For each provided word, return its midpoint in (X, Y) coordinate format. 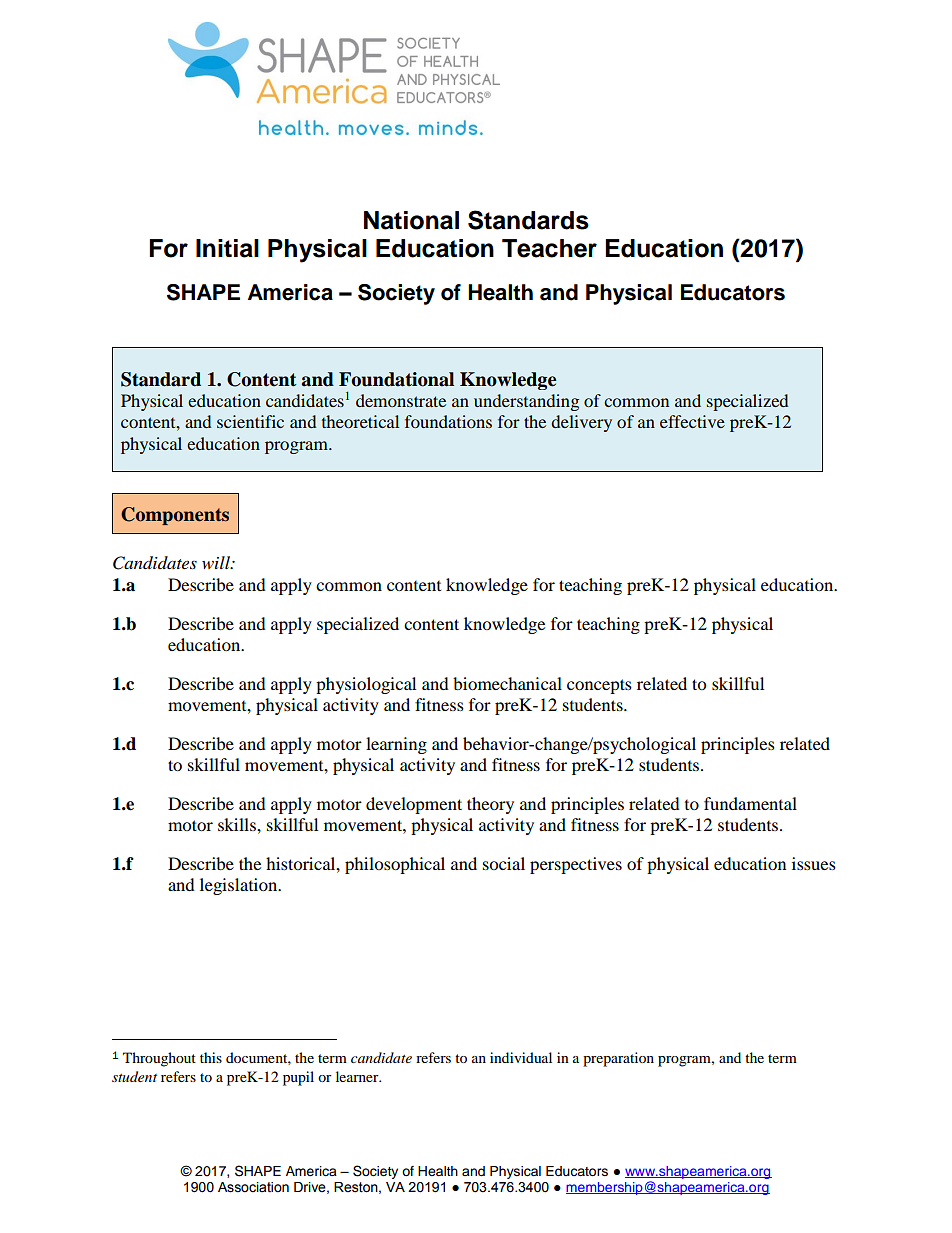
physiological (366, 685)
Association (253, 1187)
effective (692, 421)
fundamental (750, 803)
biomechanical (507, 683)
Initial (227, 248)
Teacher (549, 248)
